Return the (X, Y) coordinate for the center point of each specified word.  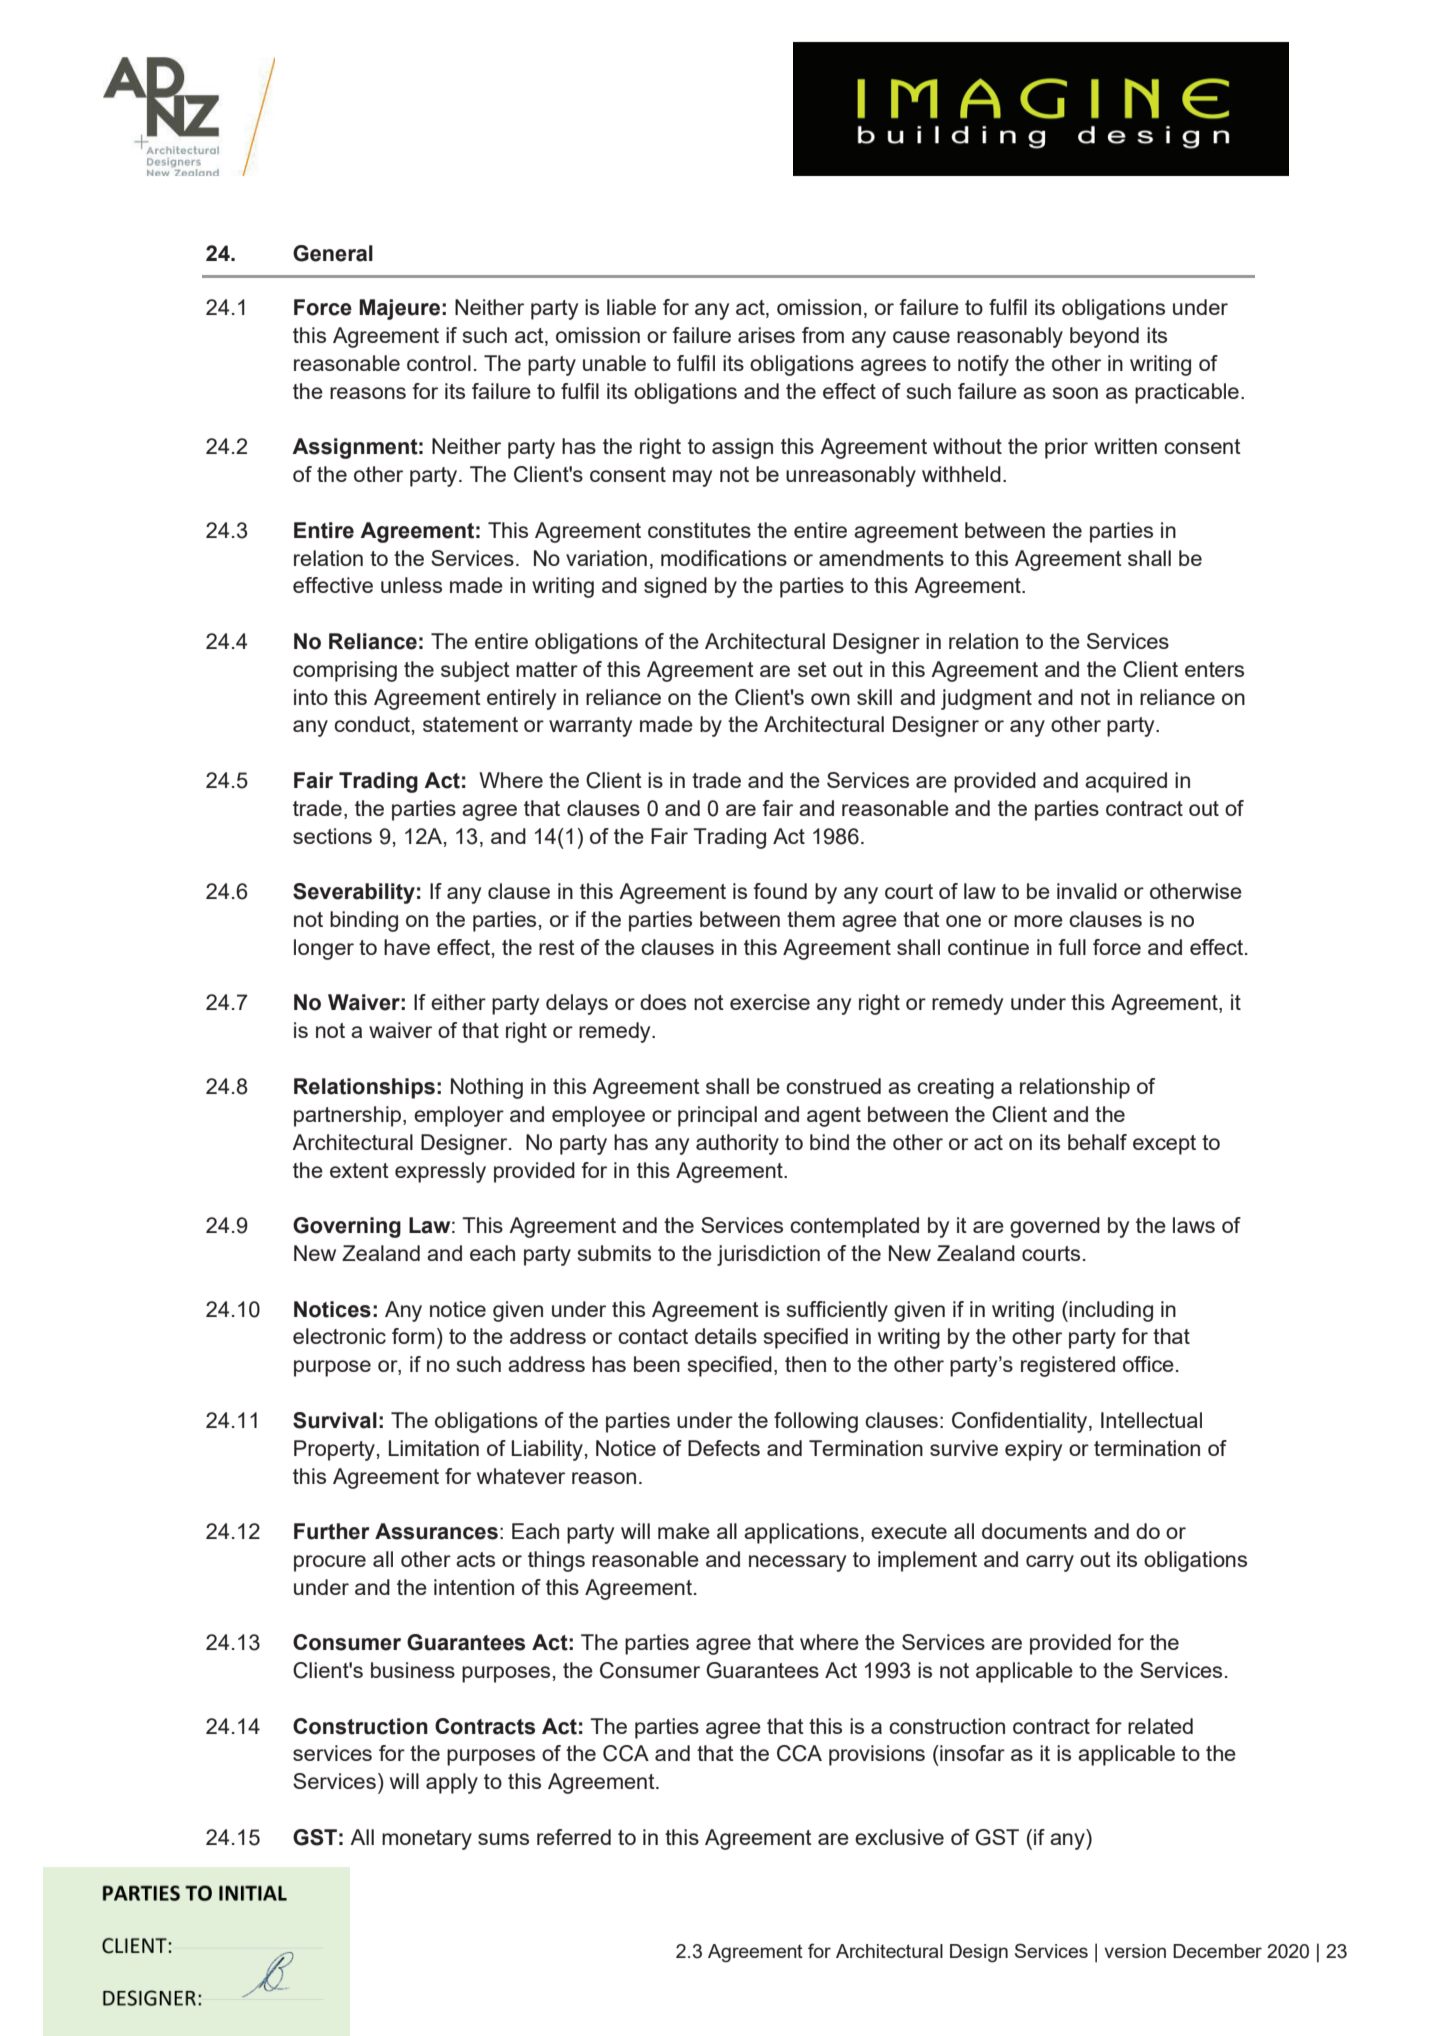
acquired (1126, 782)
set (812, 669)
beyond (1104, 337)
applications (801, 1533)
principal (717, 1116)
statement (470, 724)
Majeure (399, 309)
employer (459, 1116)
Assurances (436, 1531)
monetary (427, 1840)
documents (1034, 1531)
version (1135, 1951)
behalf (1097, 1142)
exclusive (899, 1837)
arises (766, 335)
